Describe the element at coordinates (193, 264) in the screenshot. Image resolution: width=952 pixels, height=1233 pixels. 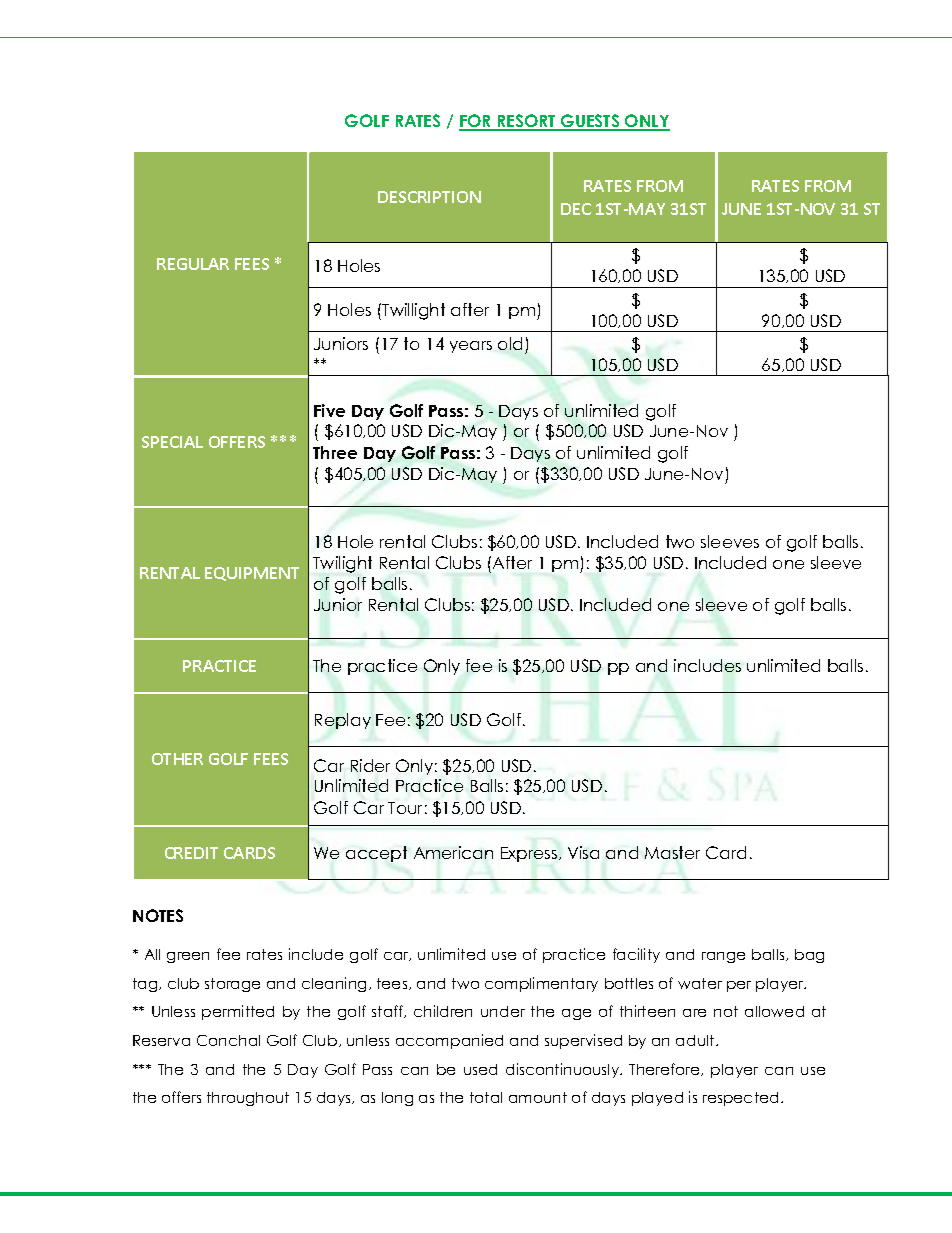
I see `REGULAR` at that location.
